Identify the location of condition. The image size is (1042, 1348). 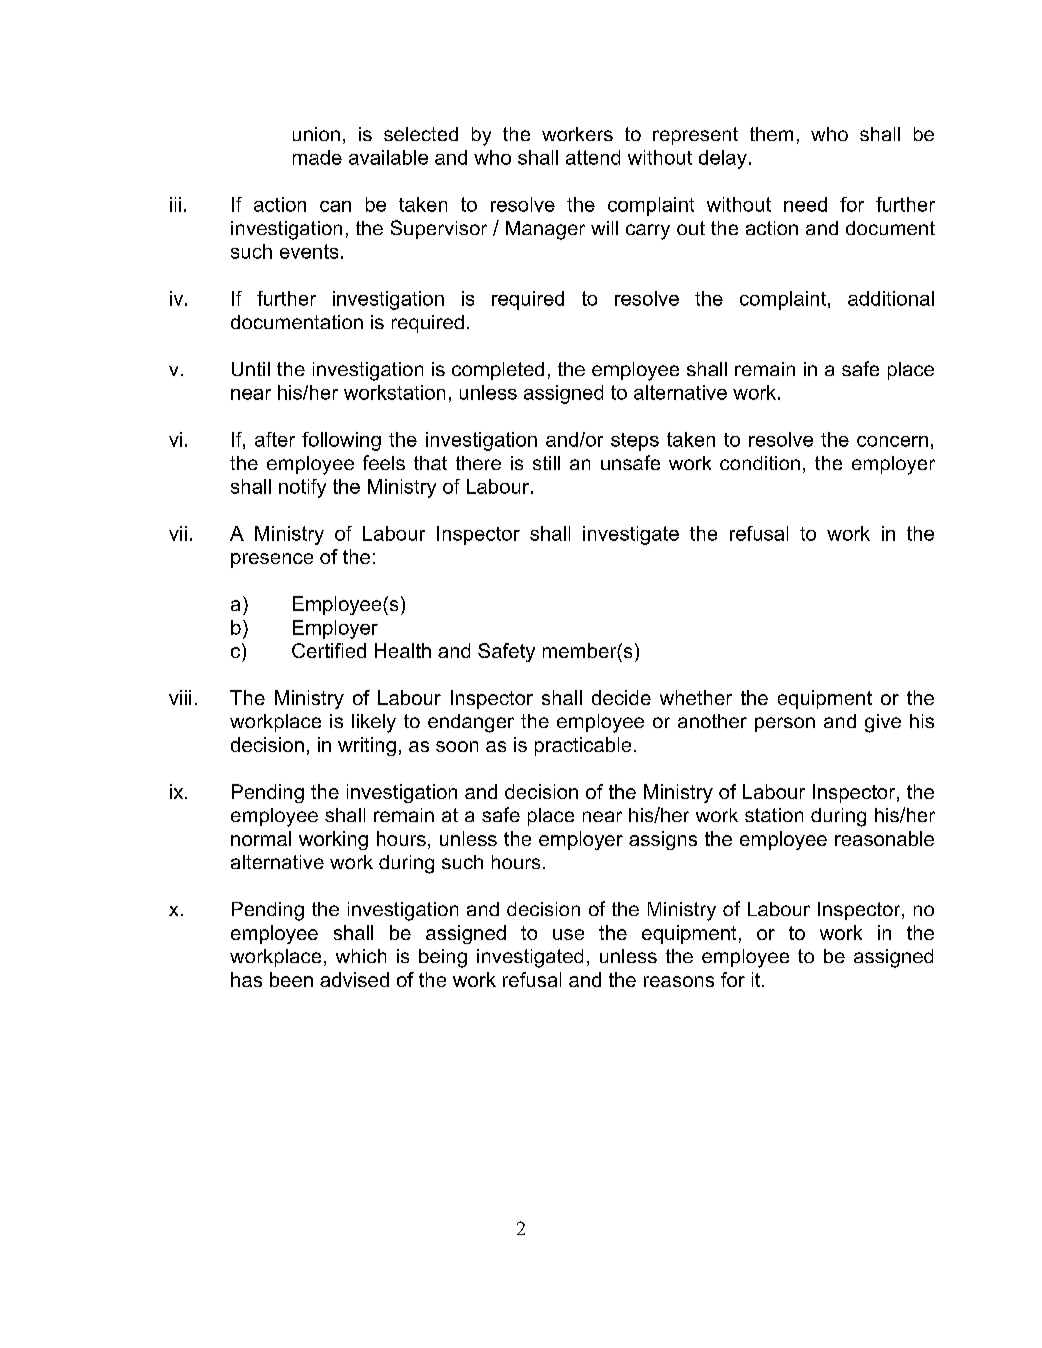
(760, 463).
